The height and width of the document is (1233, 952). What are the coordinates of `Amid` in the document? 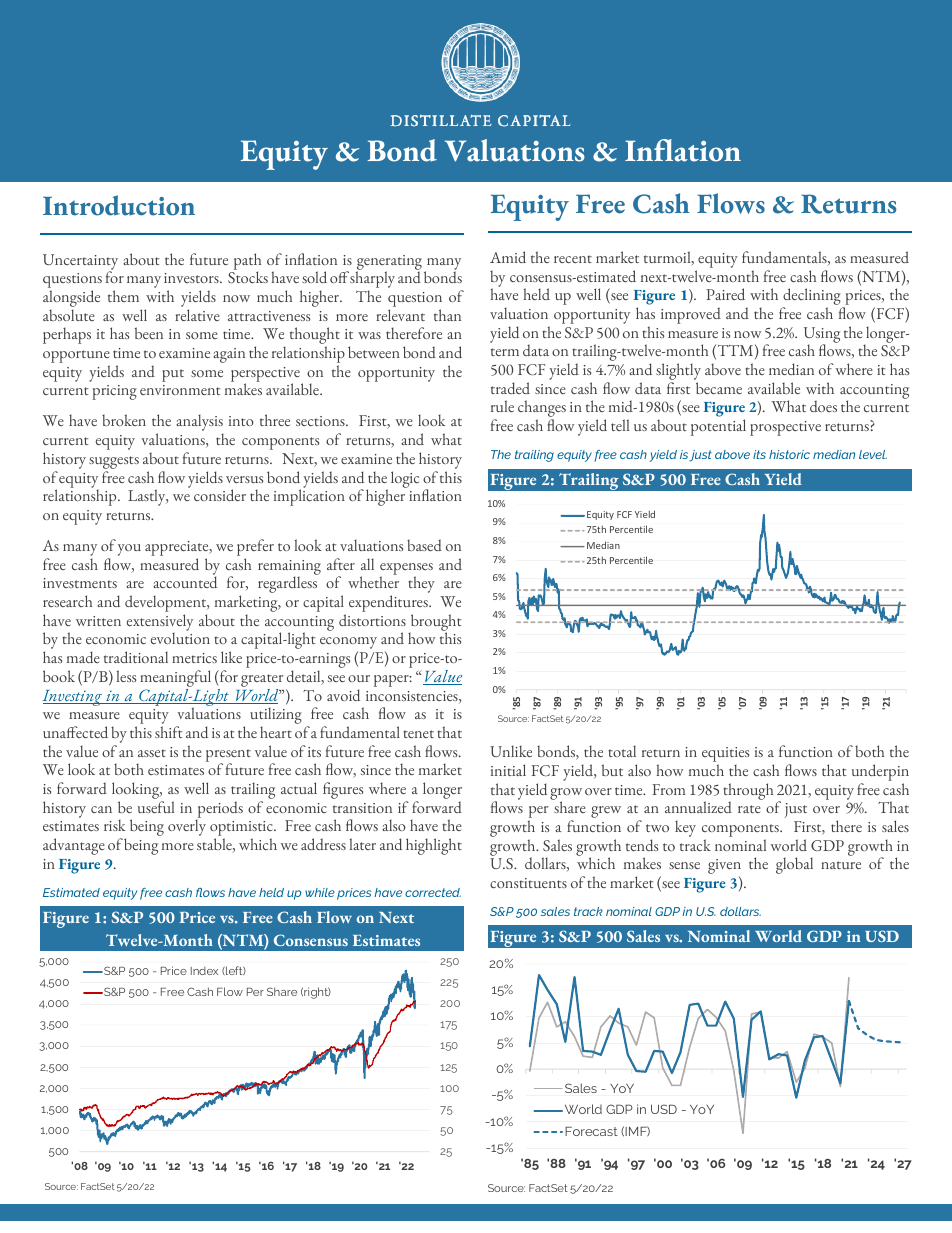 It's located at (508, 257).
